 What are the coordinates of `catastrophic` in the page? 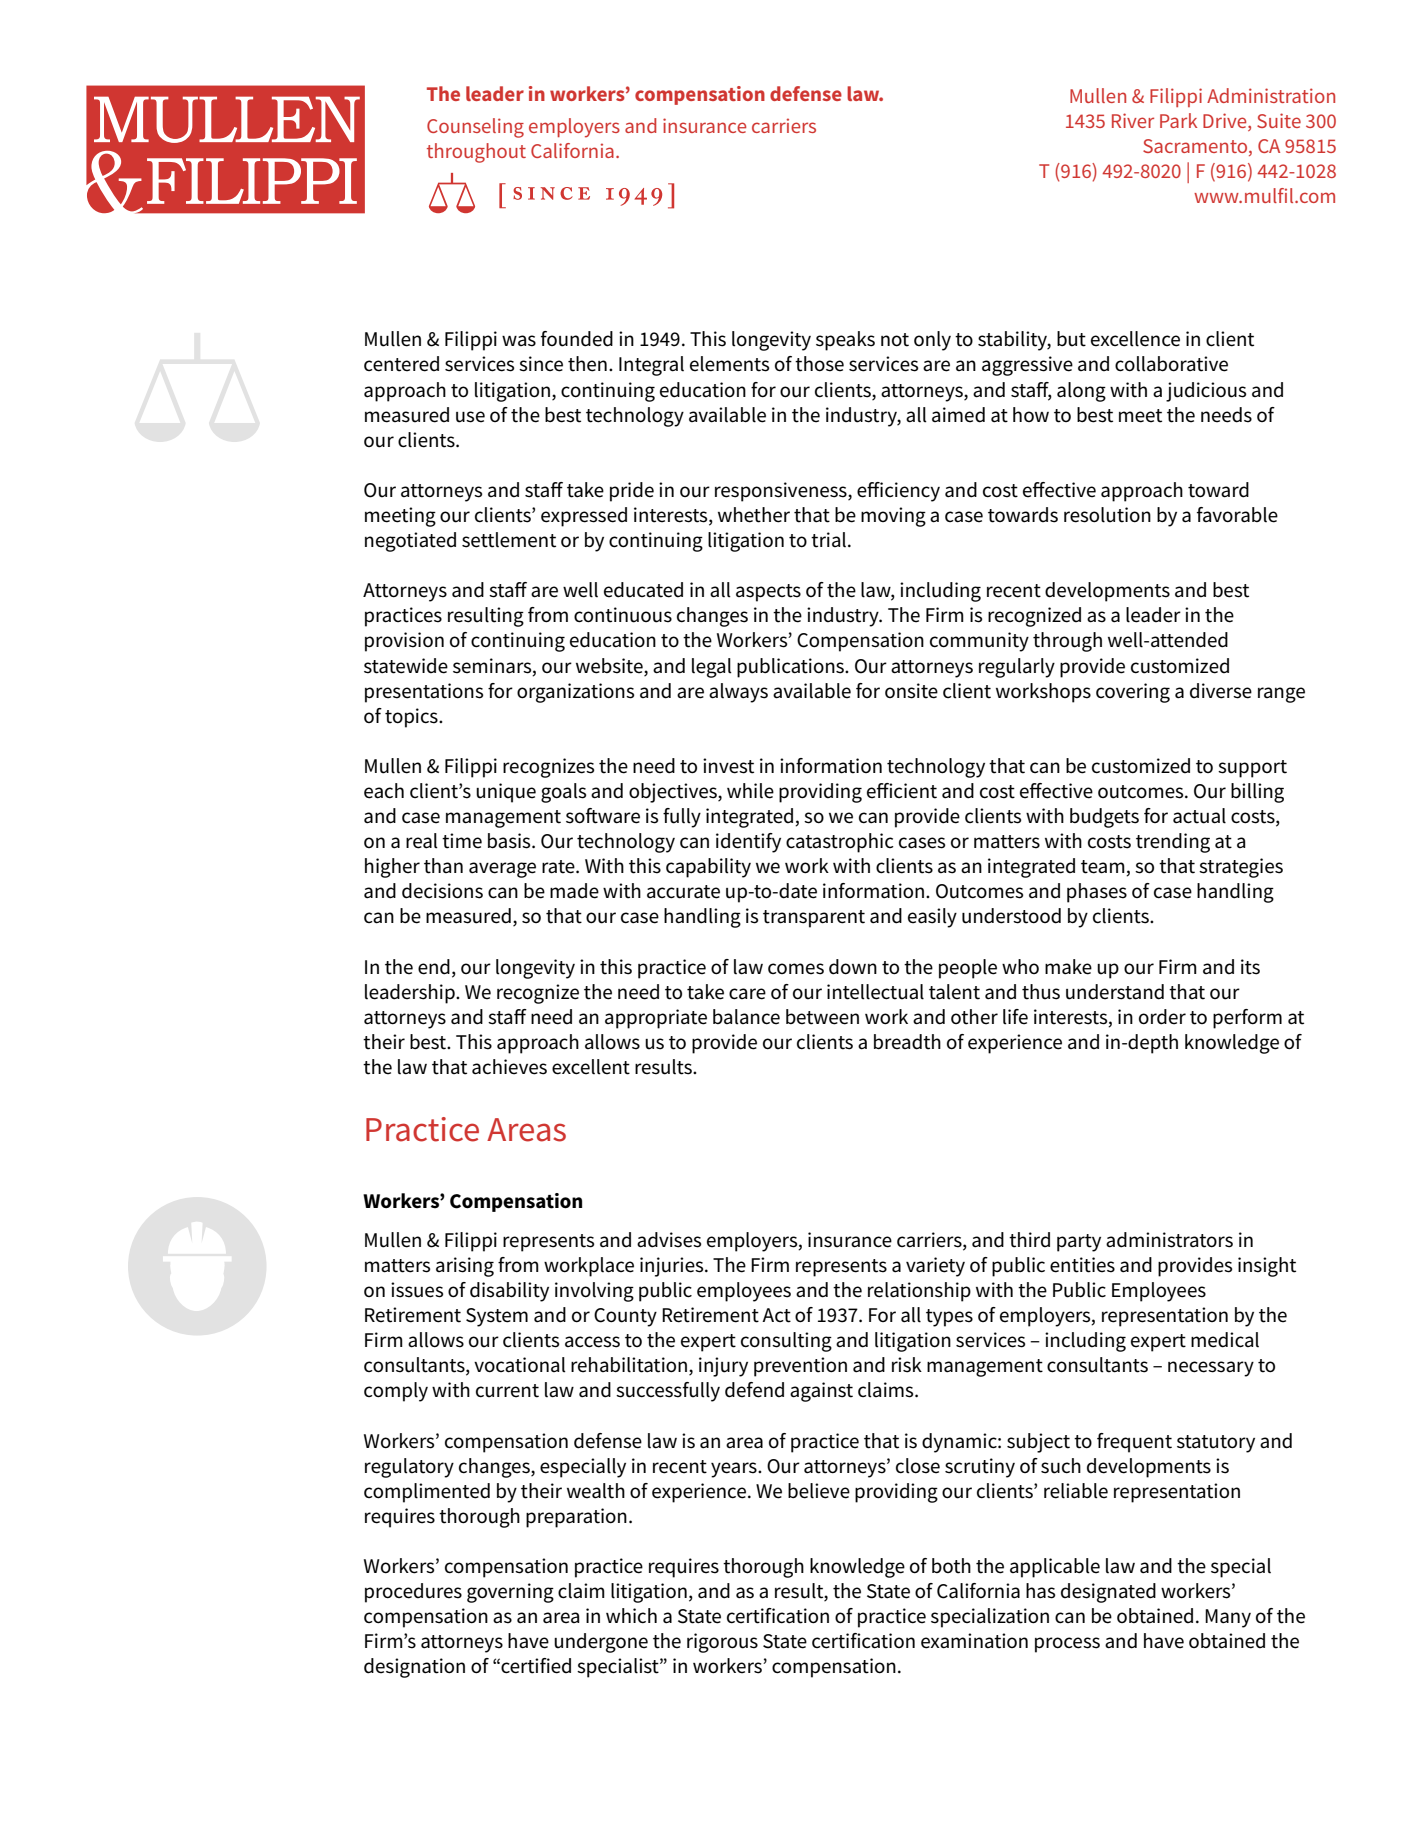 It's located at (840, 843).
